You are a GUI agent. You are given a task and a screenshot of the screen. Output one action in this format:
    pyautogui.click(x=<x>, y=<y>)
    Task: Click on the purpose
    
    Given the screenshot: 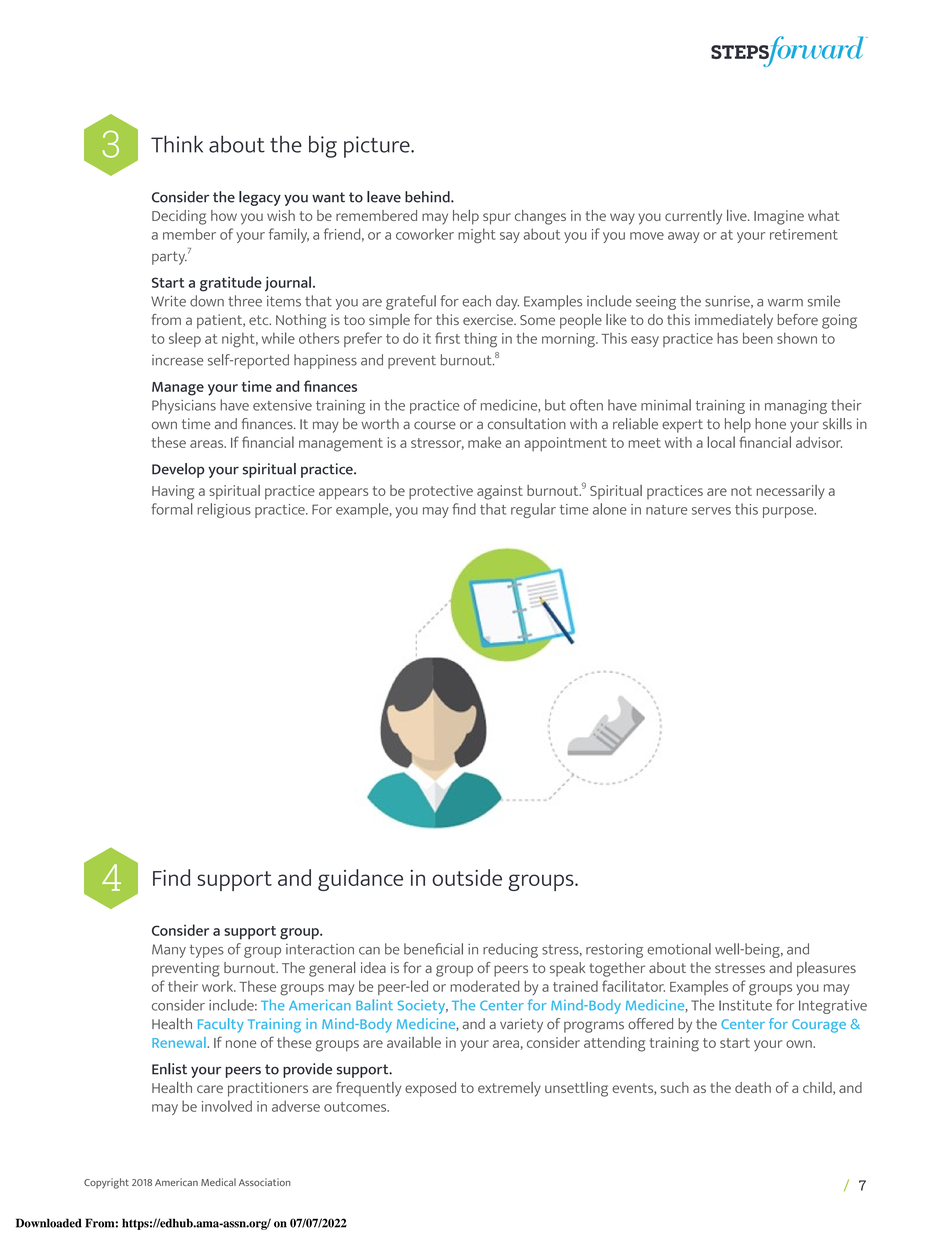 What is the action you would take?
    pyautogui.click(x=789, y=512)
